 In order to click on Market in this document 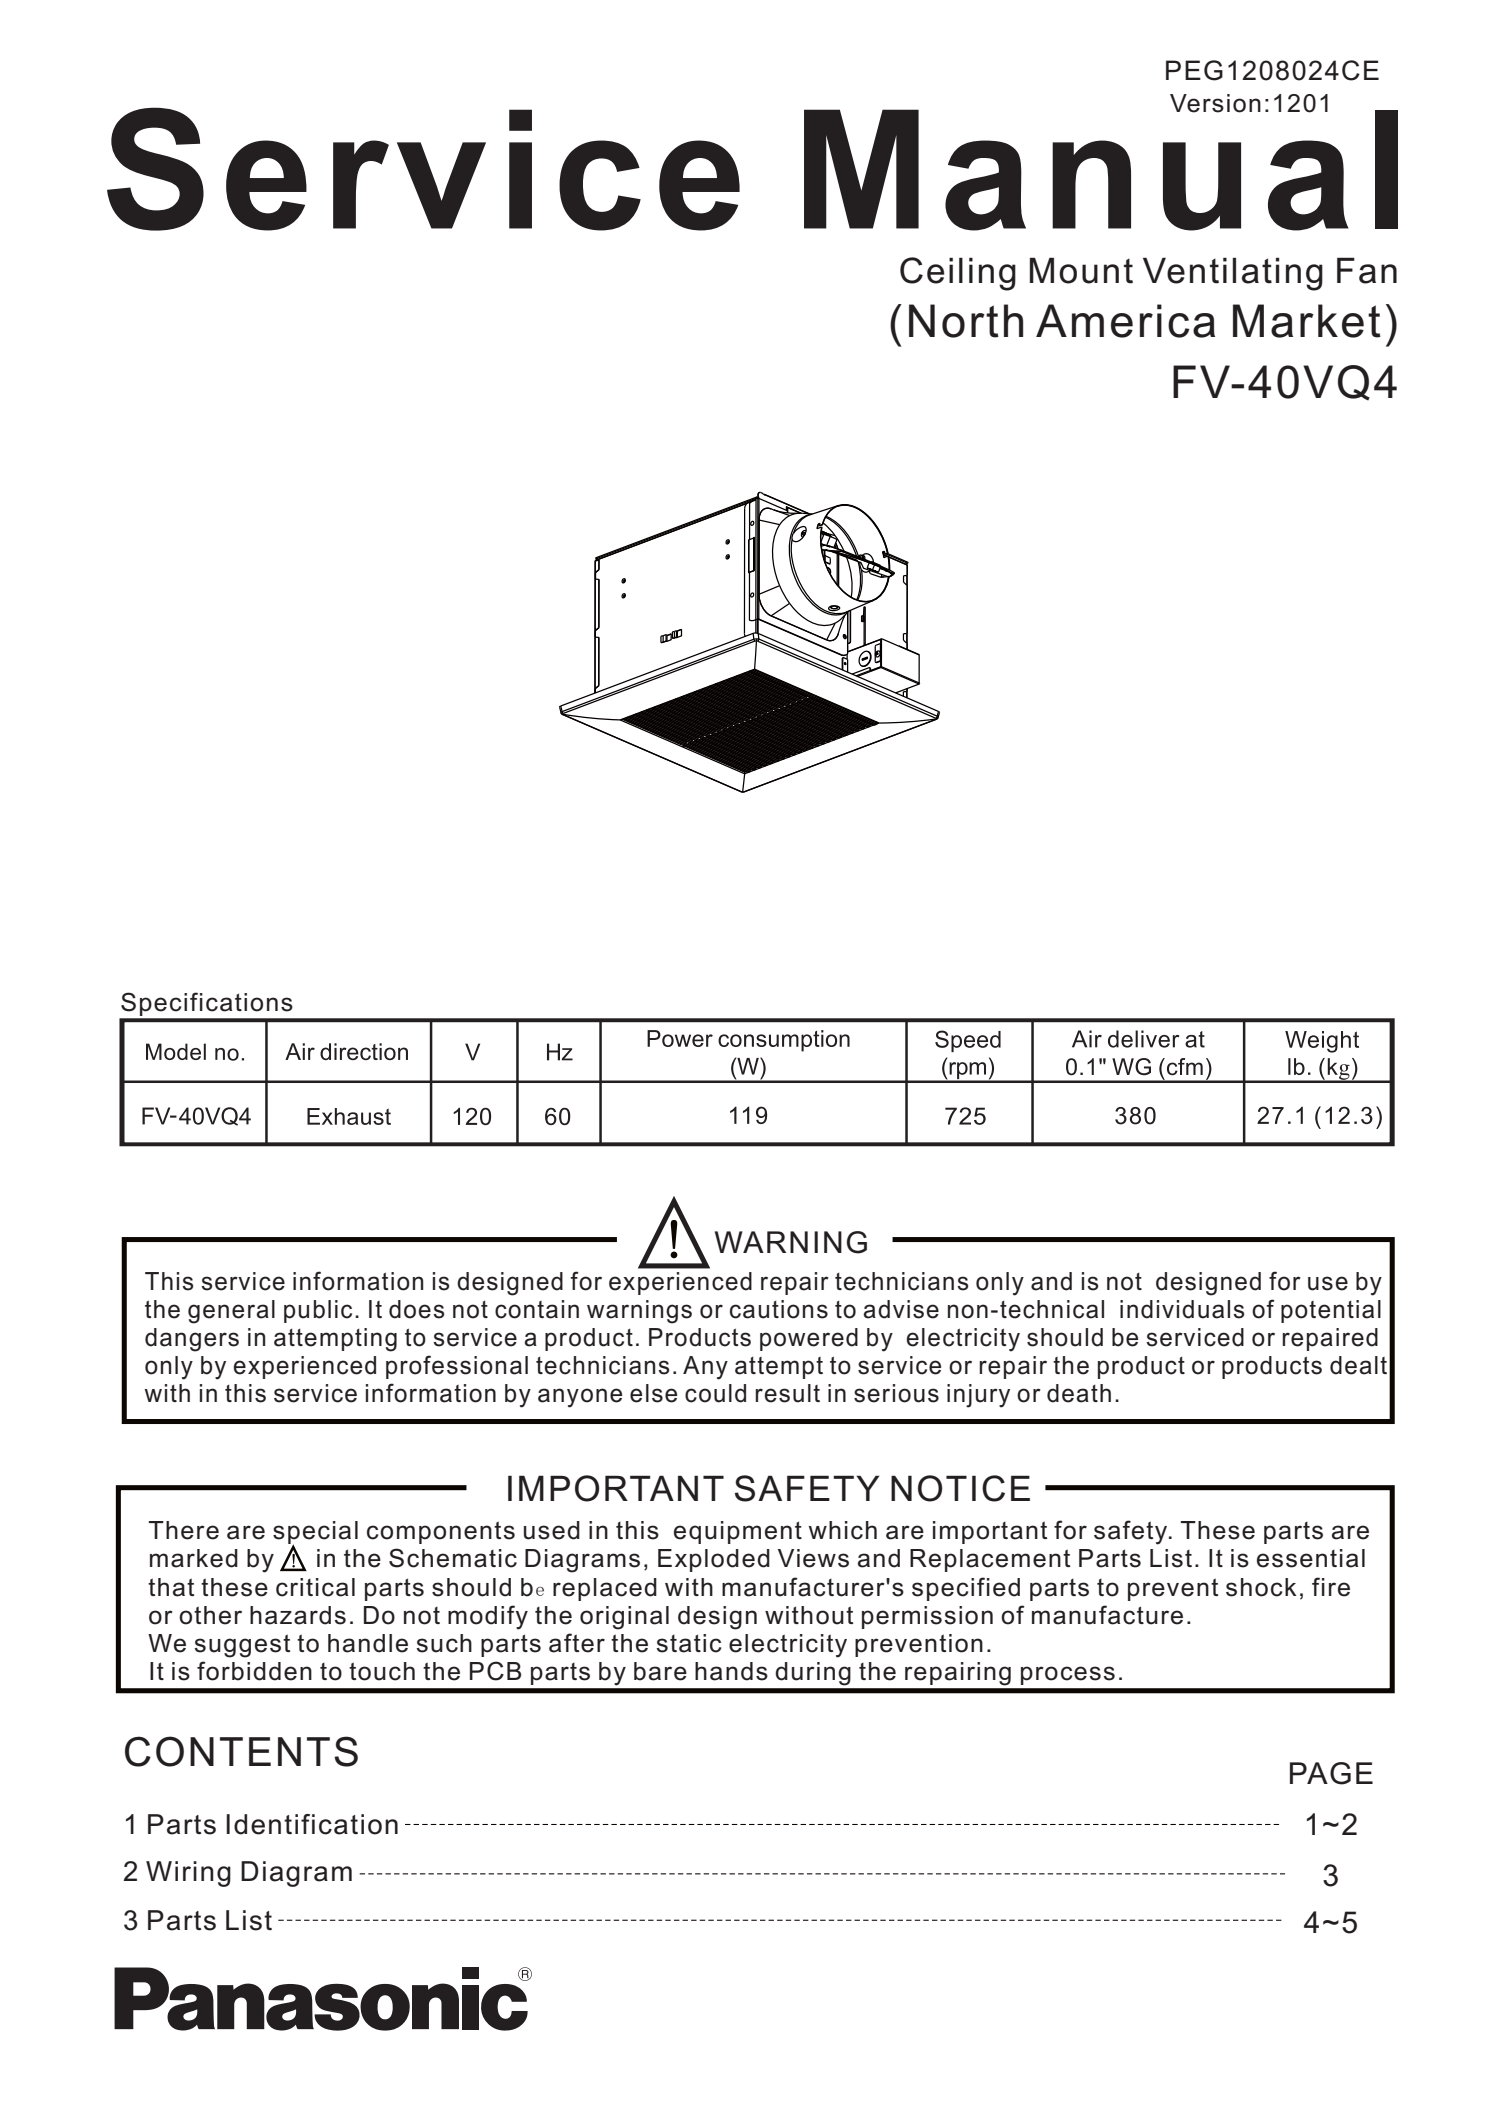, I will do `click(1307, 321)`.
